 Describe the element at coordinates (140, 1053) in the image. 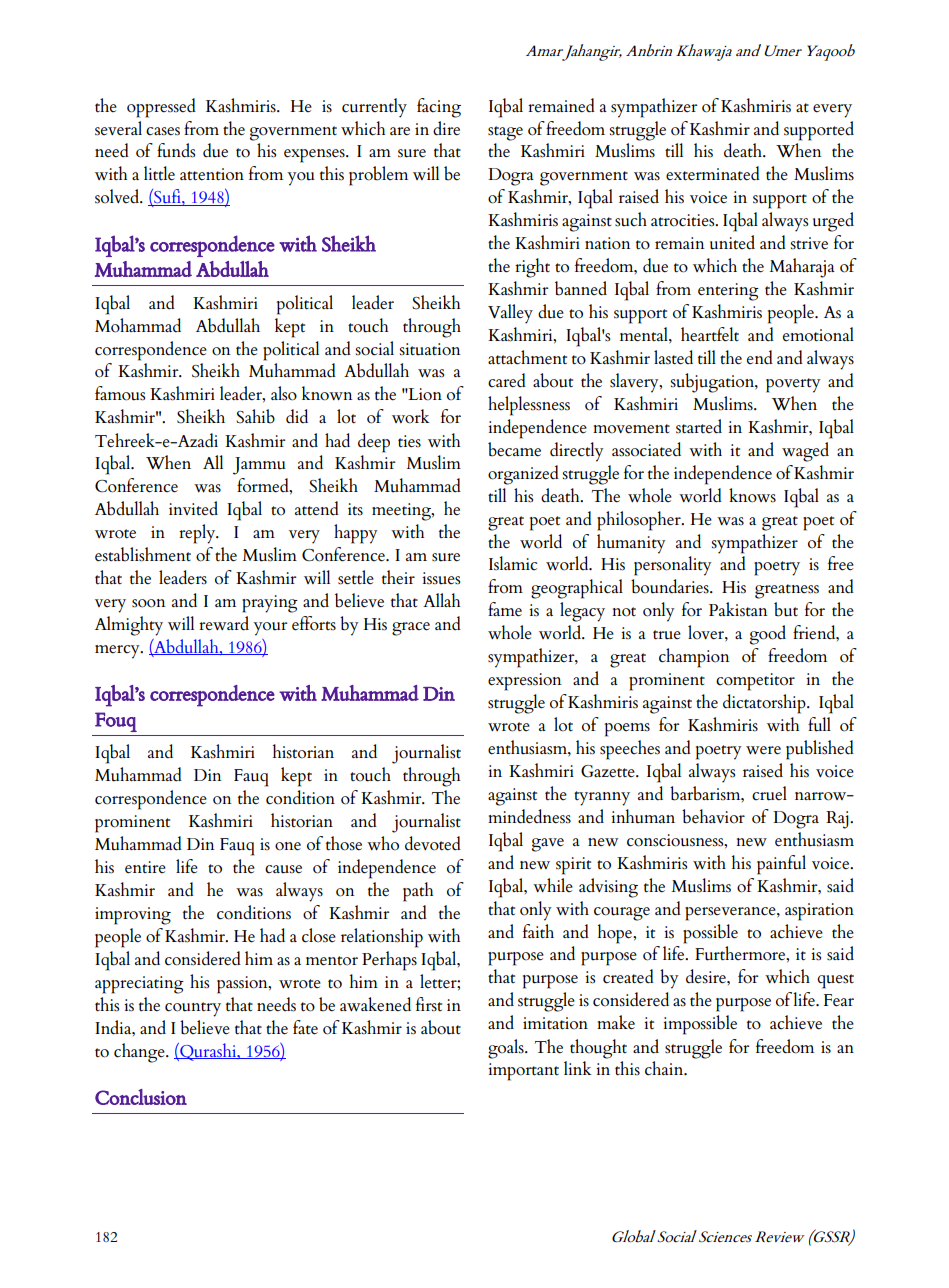

I see `change` at that location.
